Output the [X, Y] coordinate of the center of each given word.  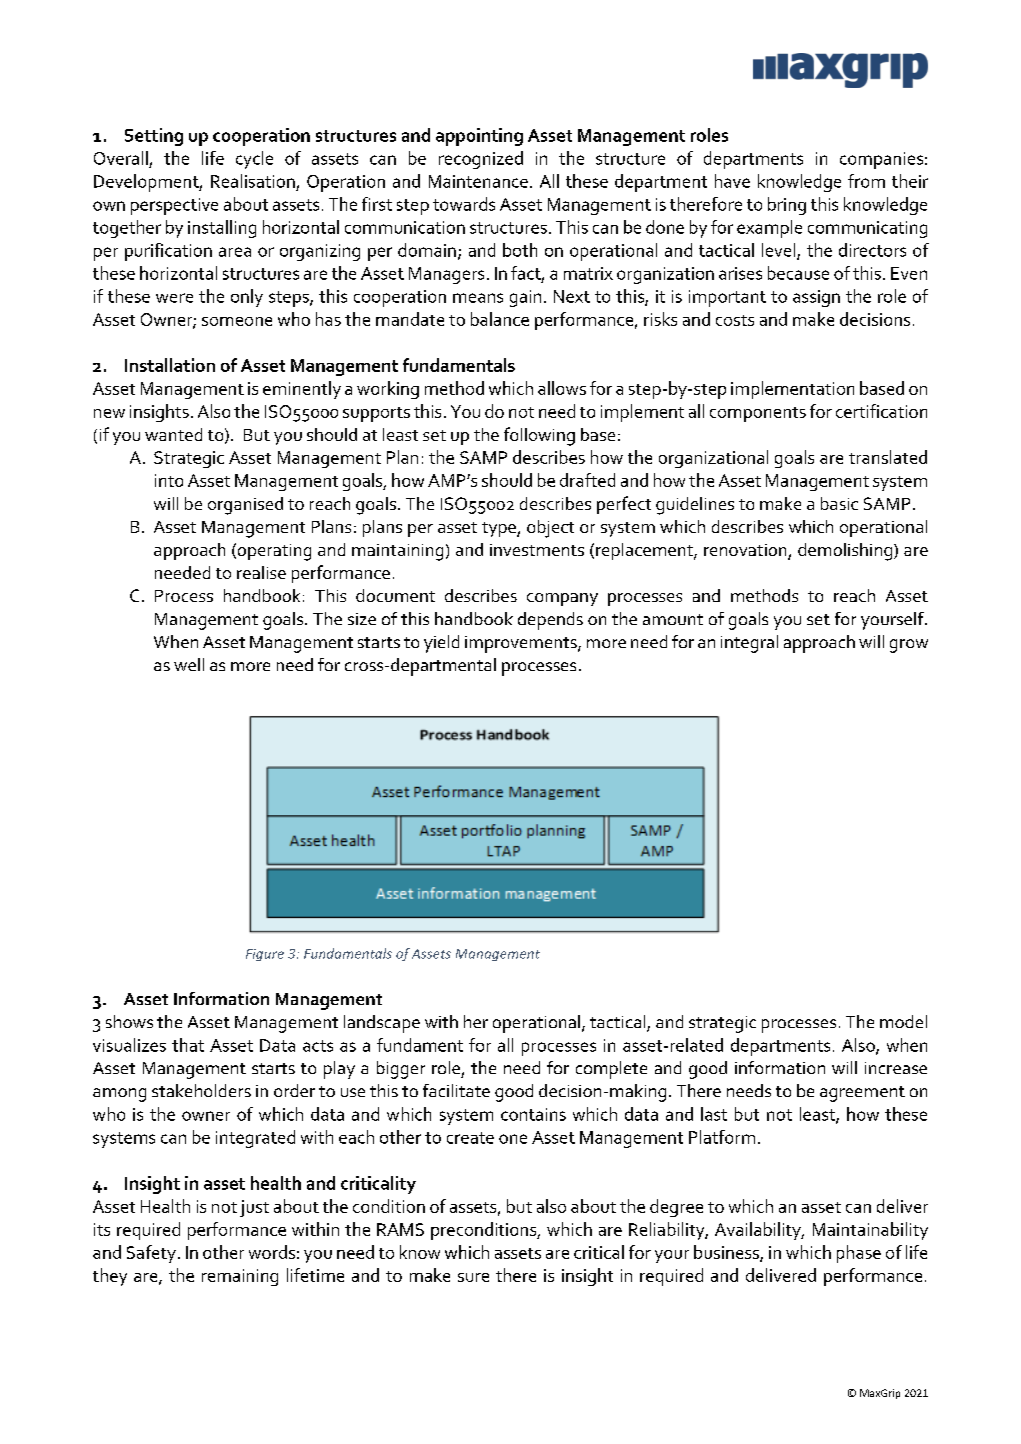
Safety [151, 1254]
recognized [481, 160]
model [903, 1021]
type [500, 529]
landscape [382, 1024]
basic [839, 503]
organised [245, 506]
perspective [174, 206]
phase [859, 1254]
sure [473, 1277]
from [866, 181]
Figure [265, 955]
